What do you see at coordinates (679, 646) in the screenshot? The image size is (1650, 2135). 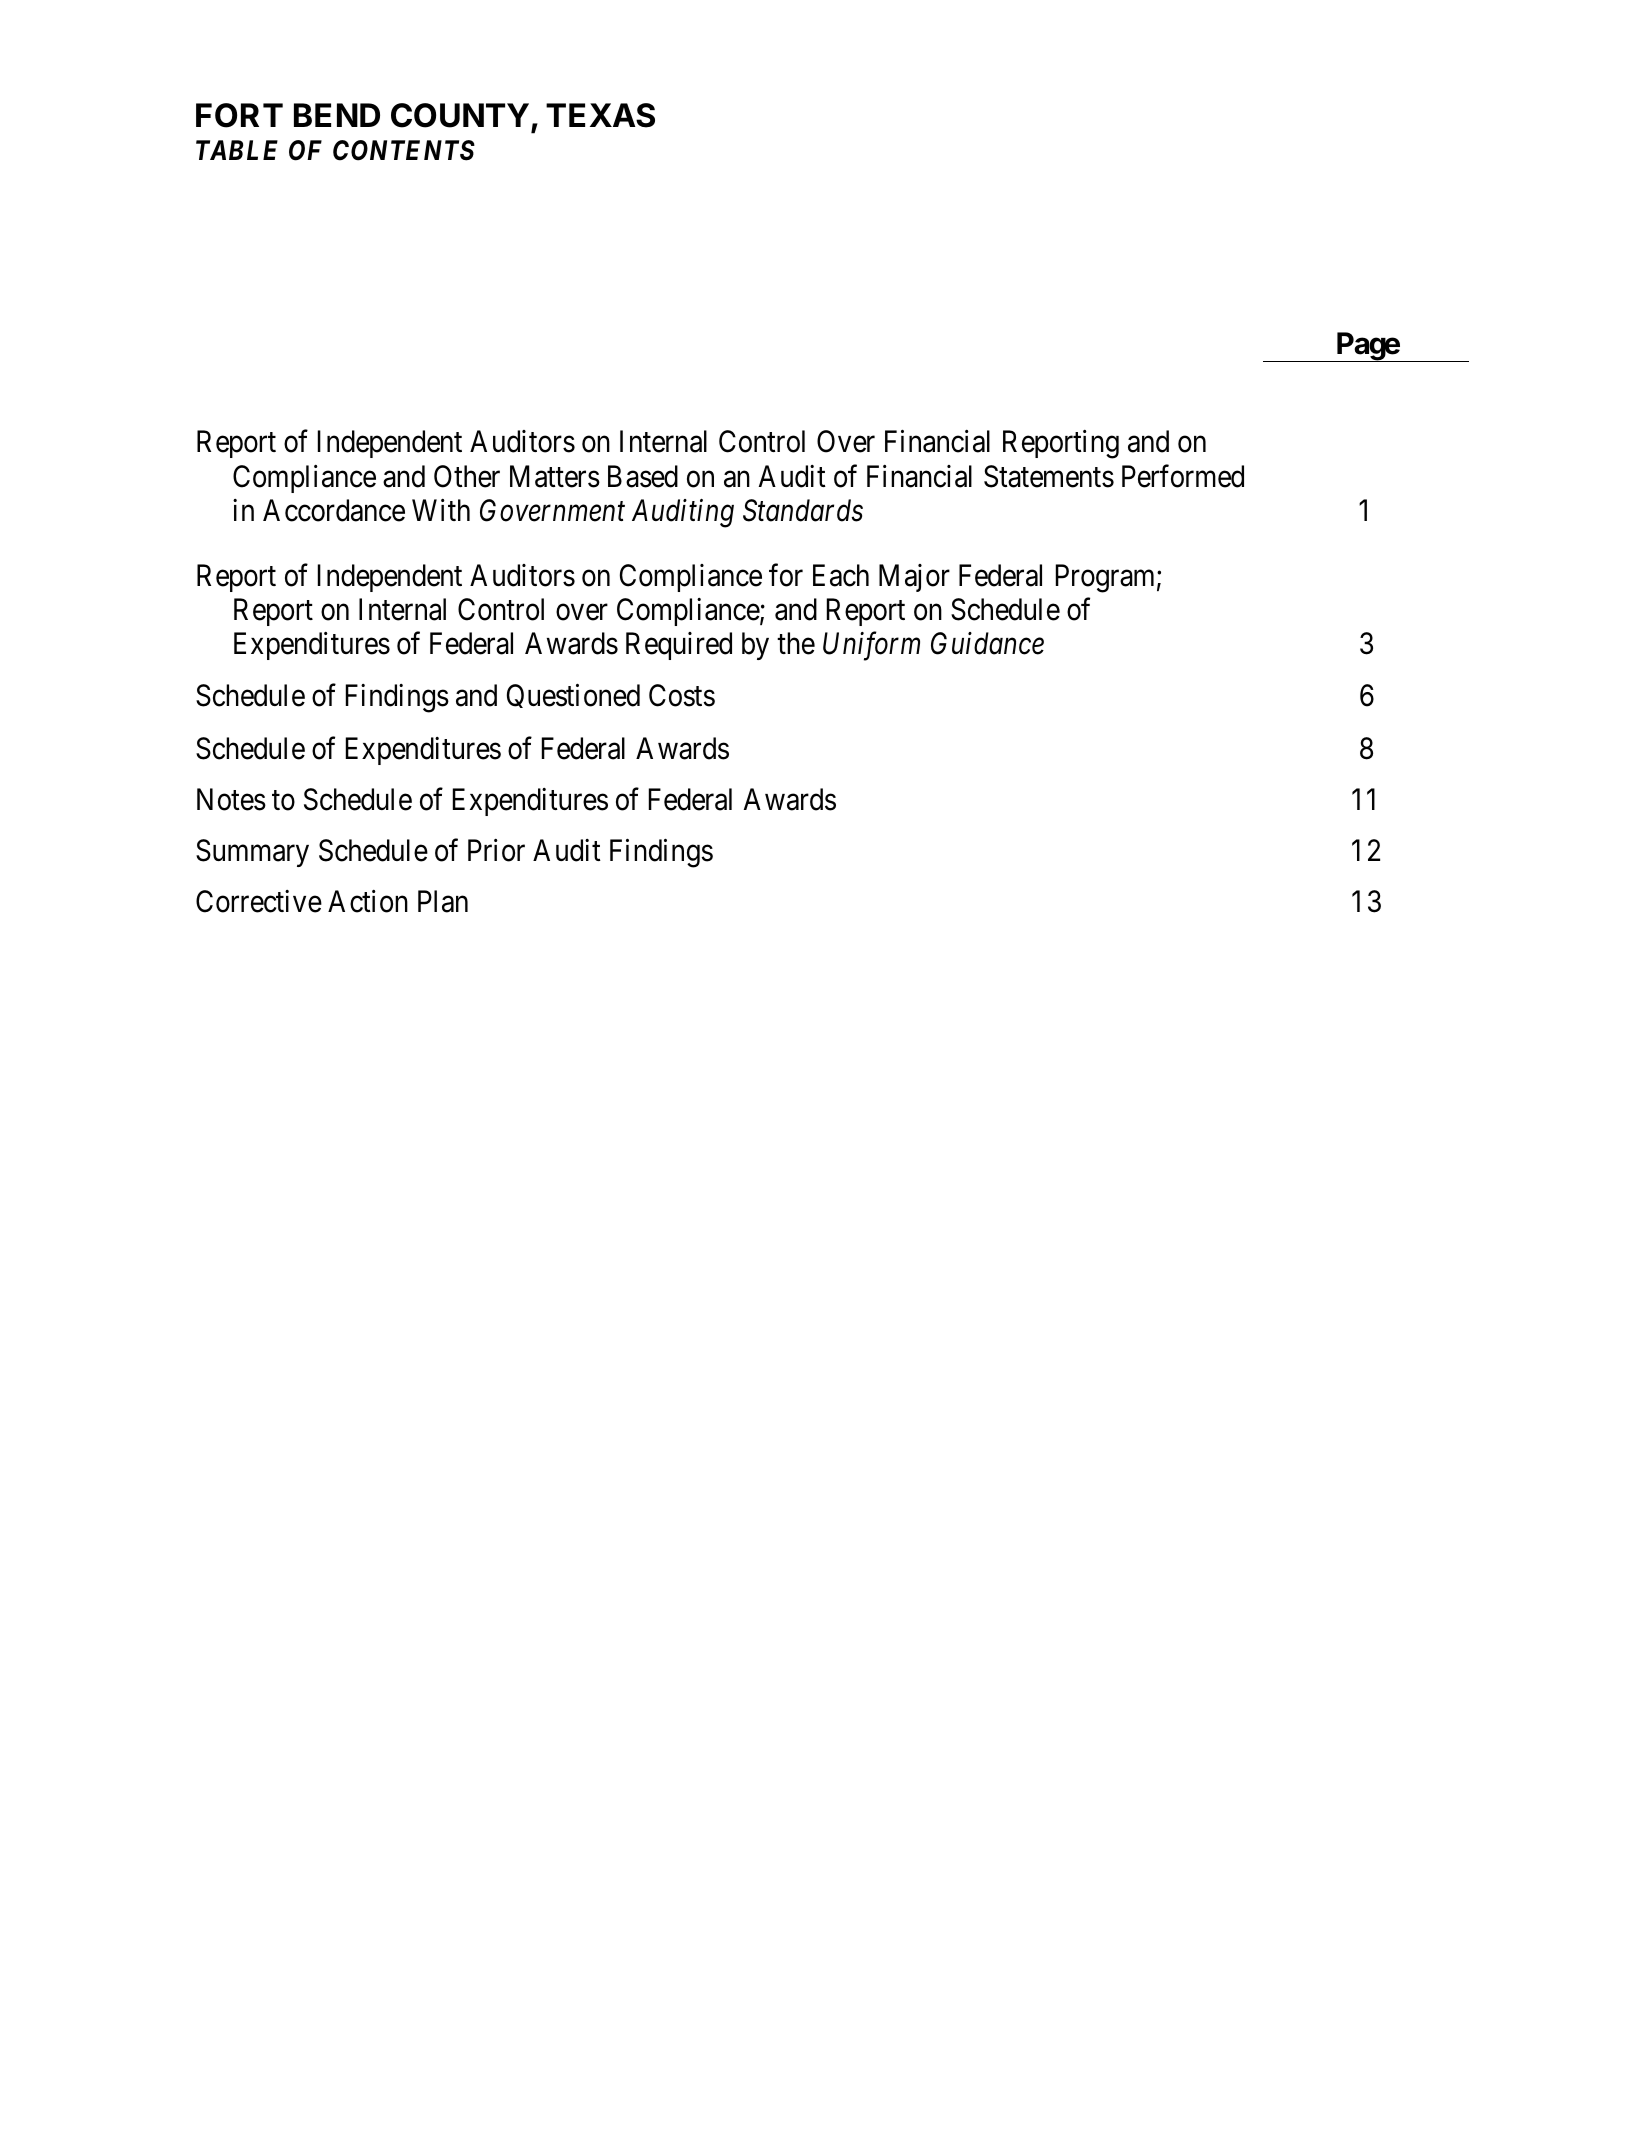 I see `Required` at bounding box center [679, 646].
